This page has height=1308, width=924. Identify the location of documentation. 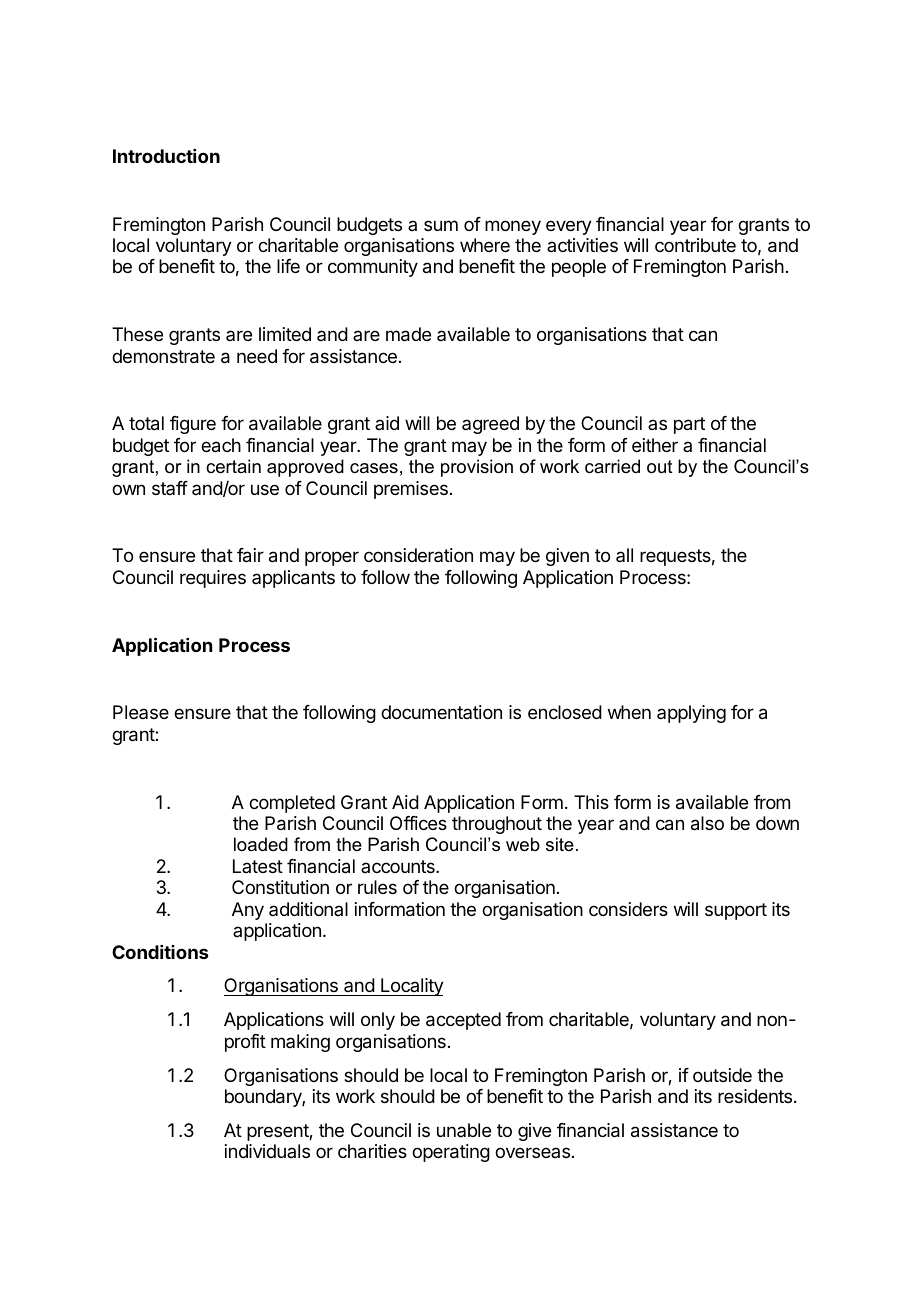
(441, 712).
